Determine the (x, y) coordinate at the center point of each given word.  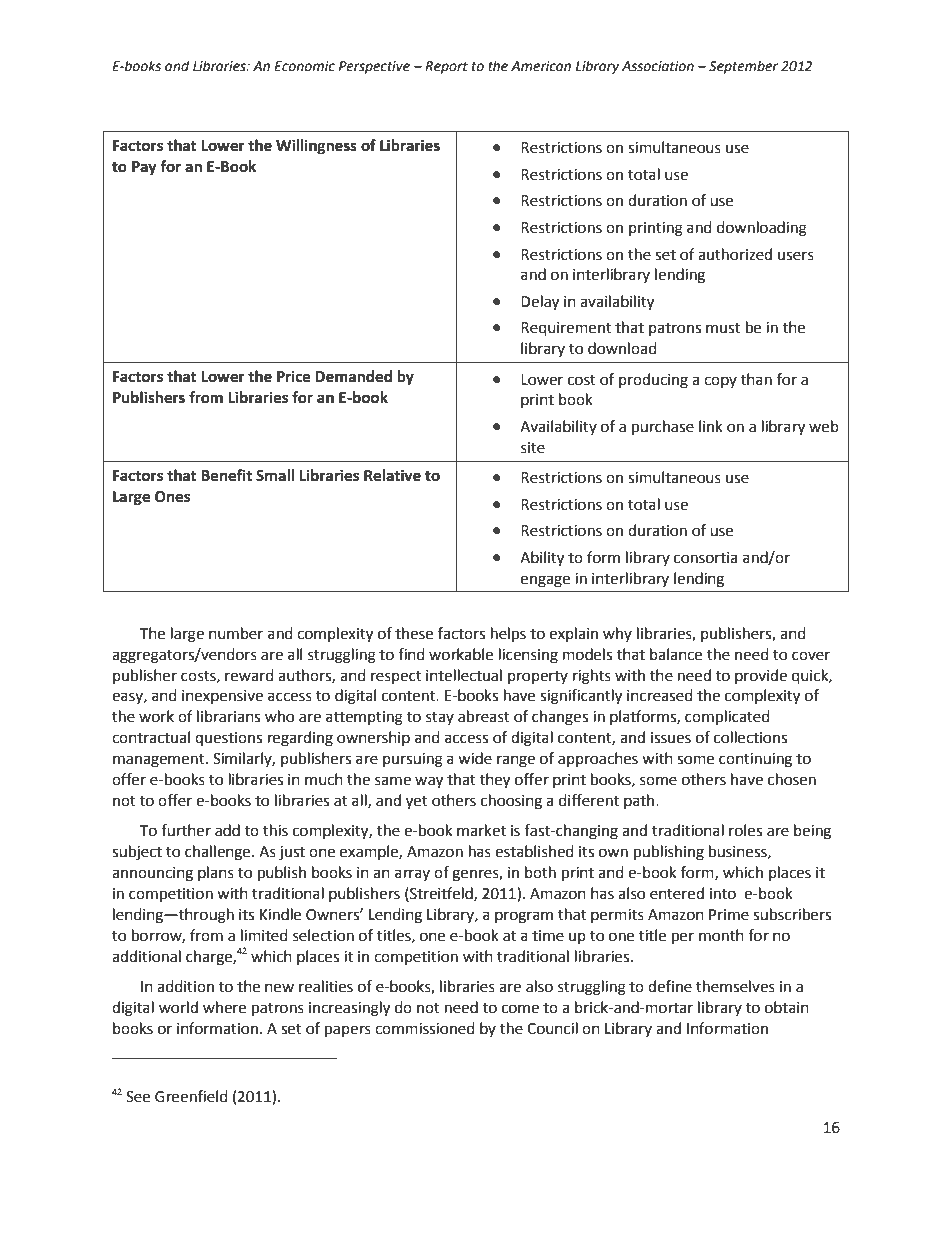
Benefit (226, 475)
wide (475, 758)
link (711, 426)
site (533, 448)
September (743, 67)
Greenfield (191, 1096)
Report (446, 67)
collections (750, 737)
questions (228, 739)
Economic (304, 66)
